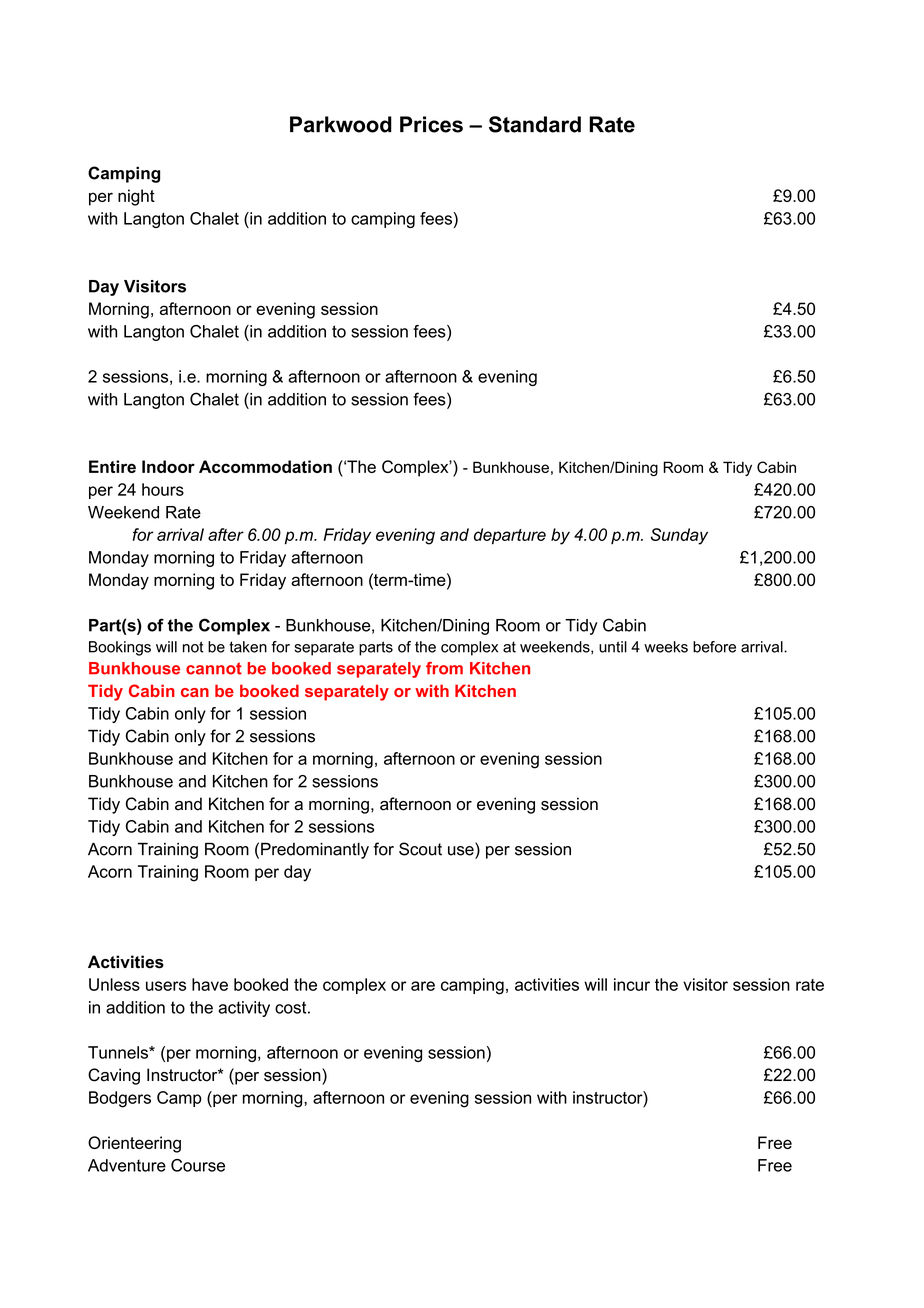 This document has height=1308, width=924. Describe the element at coordinates (265, 466) in the document. I see `Accommodation` at that location.
